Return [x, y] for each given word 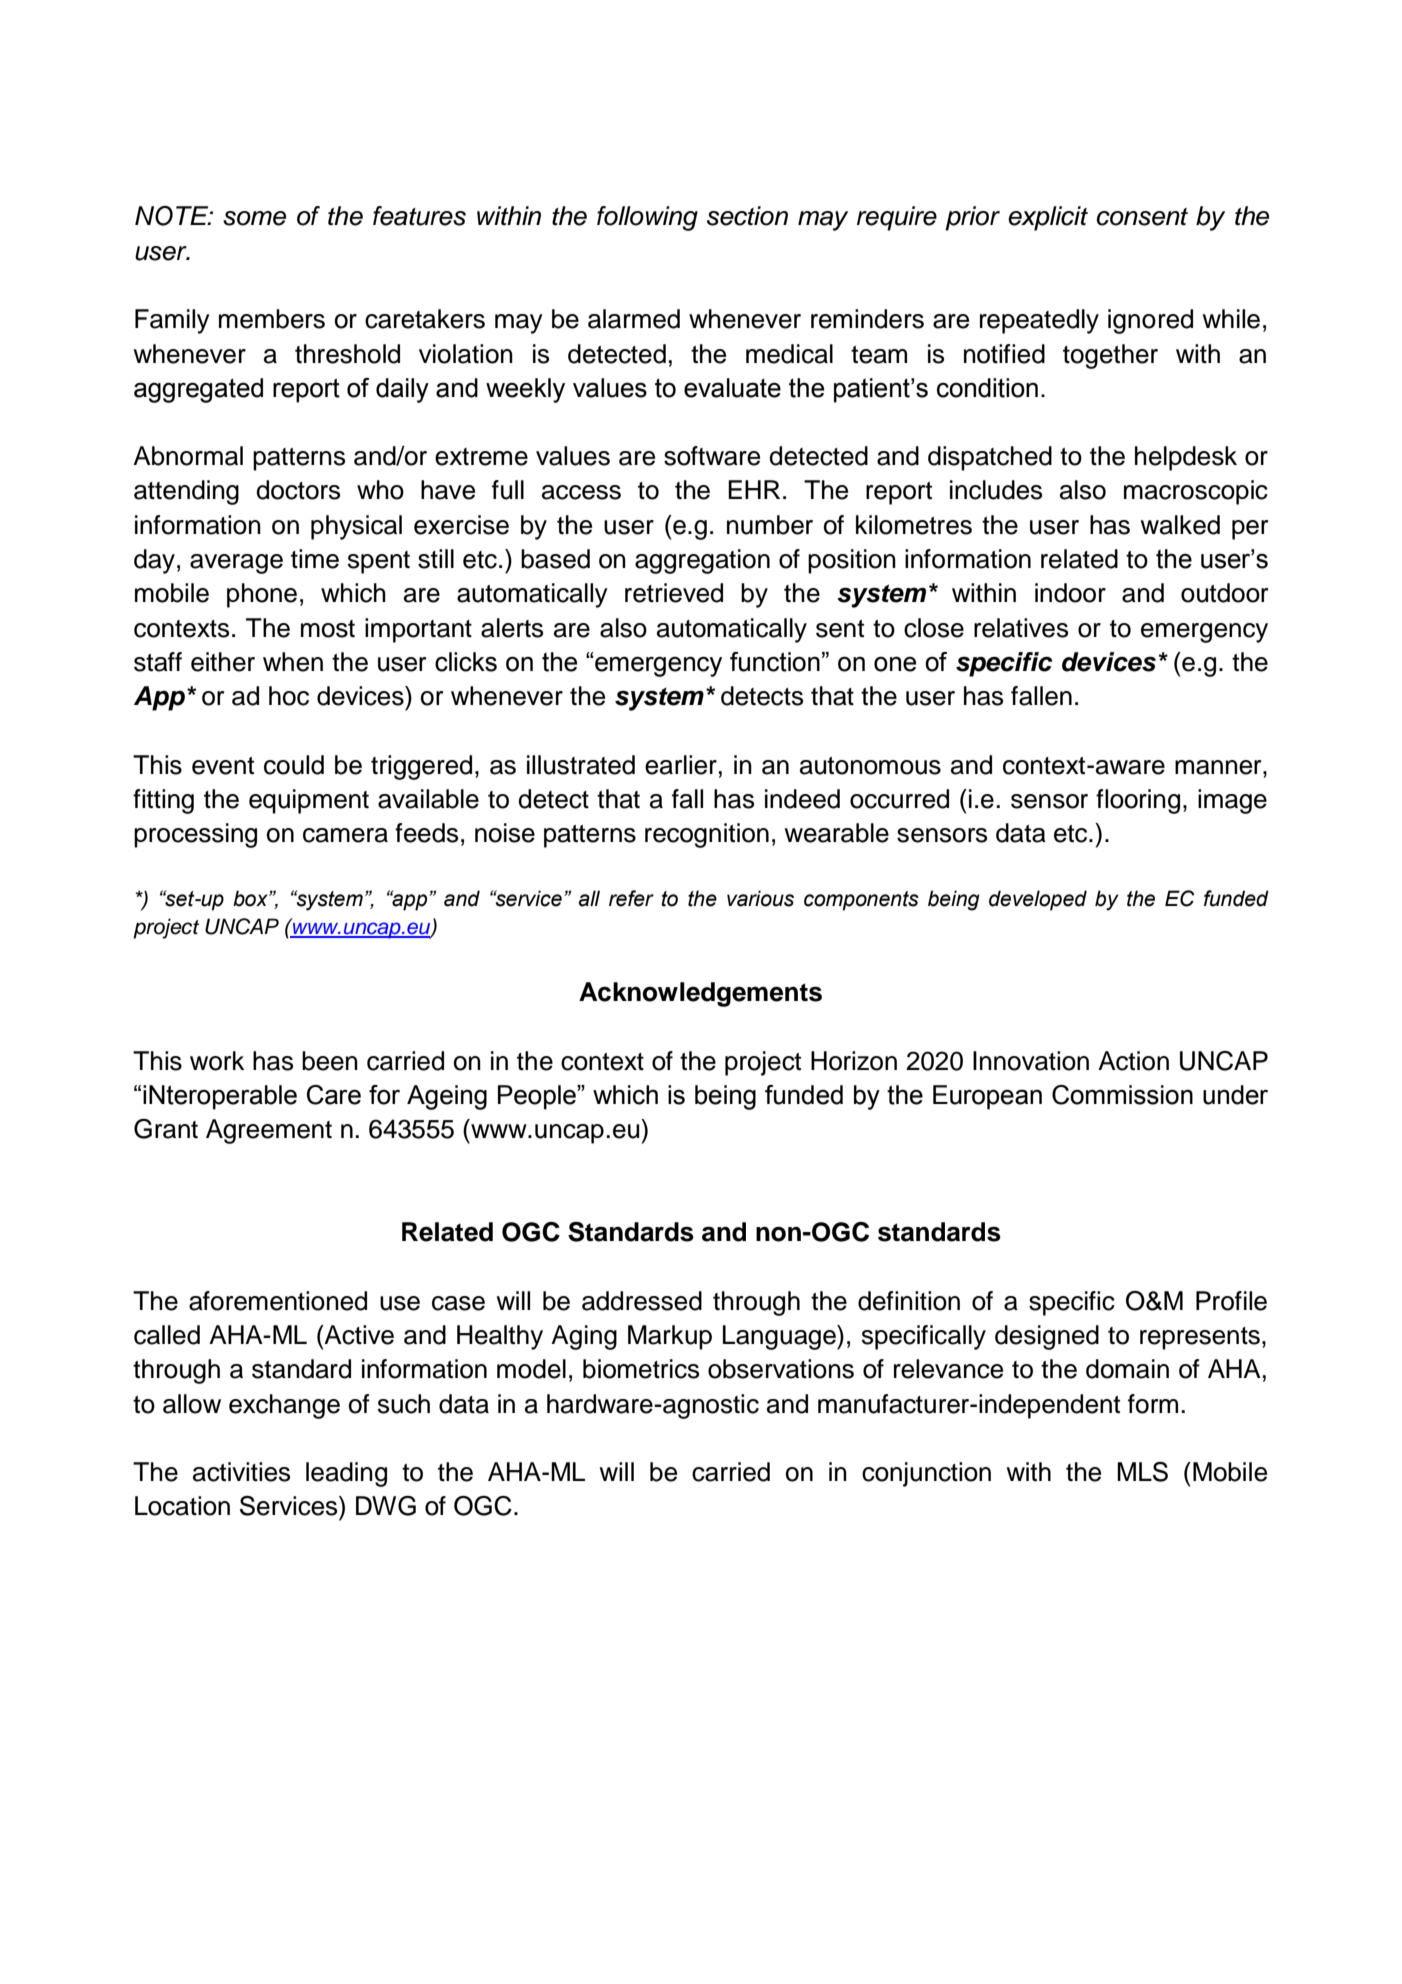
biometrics [641, 1369]
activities [241, 1472]
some [254, 218]
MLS [1142, 1472]
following [647, 218]
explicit [1048, 218]
